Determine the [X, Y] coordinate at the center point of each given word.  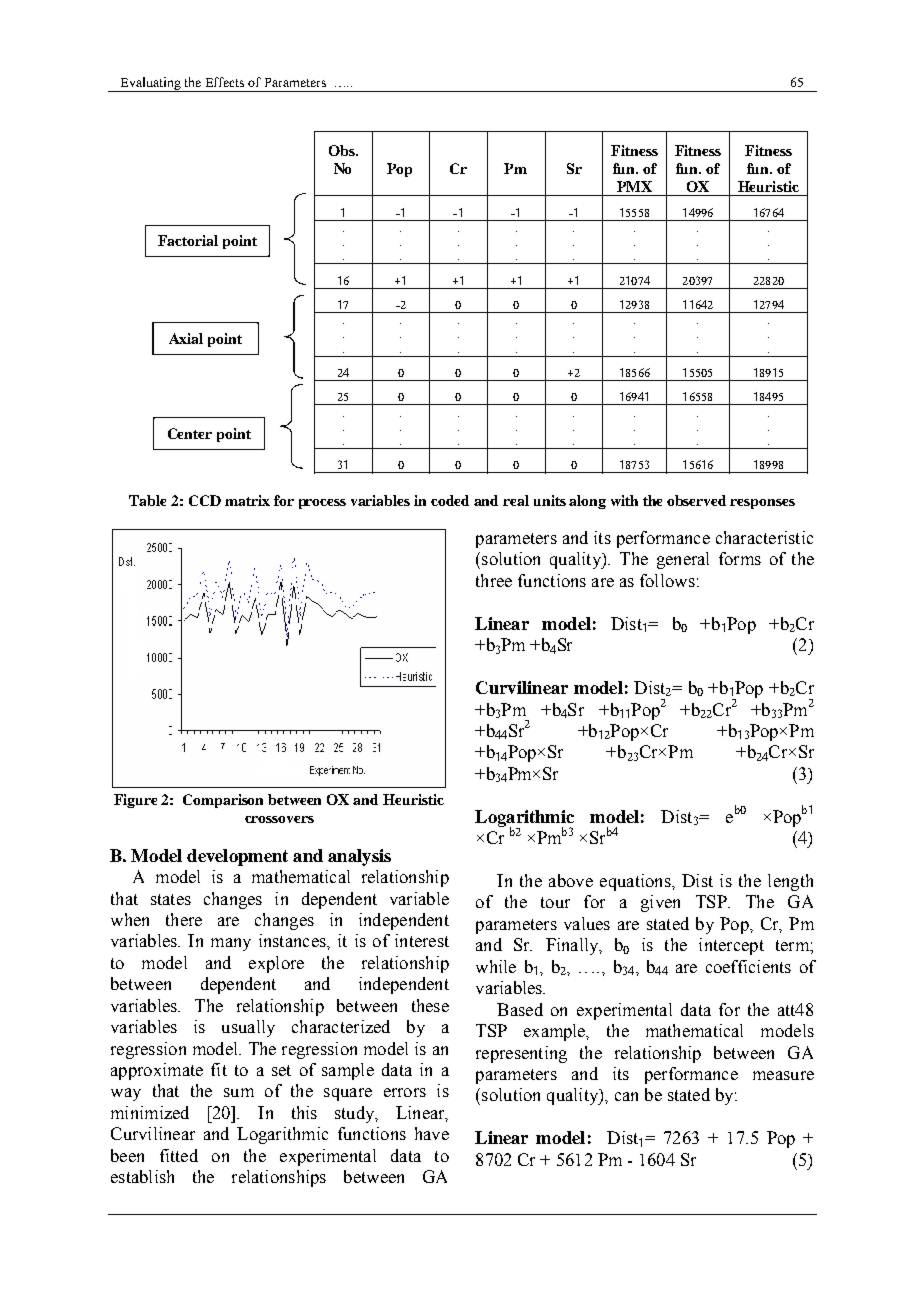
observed [696, 500]
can [626, 1096]
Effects [225, 82]
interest [422, 940]
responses [762, 504]
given [660, 903]
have [432, 1133]
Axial [186, 338]
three [494, 580]
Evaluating [151, 84]
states [171, 899]
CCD [205, 500]
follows [667, 580]
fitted [179, 1155]
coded [450, 500]
